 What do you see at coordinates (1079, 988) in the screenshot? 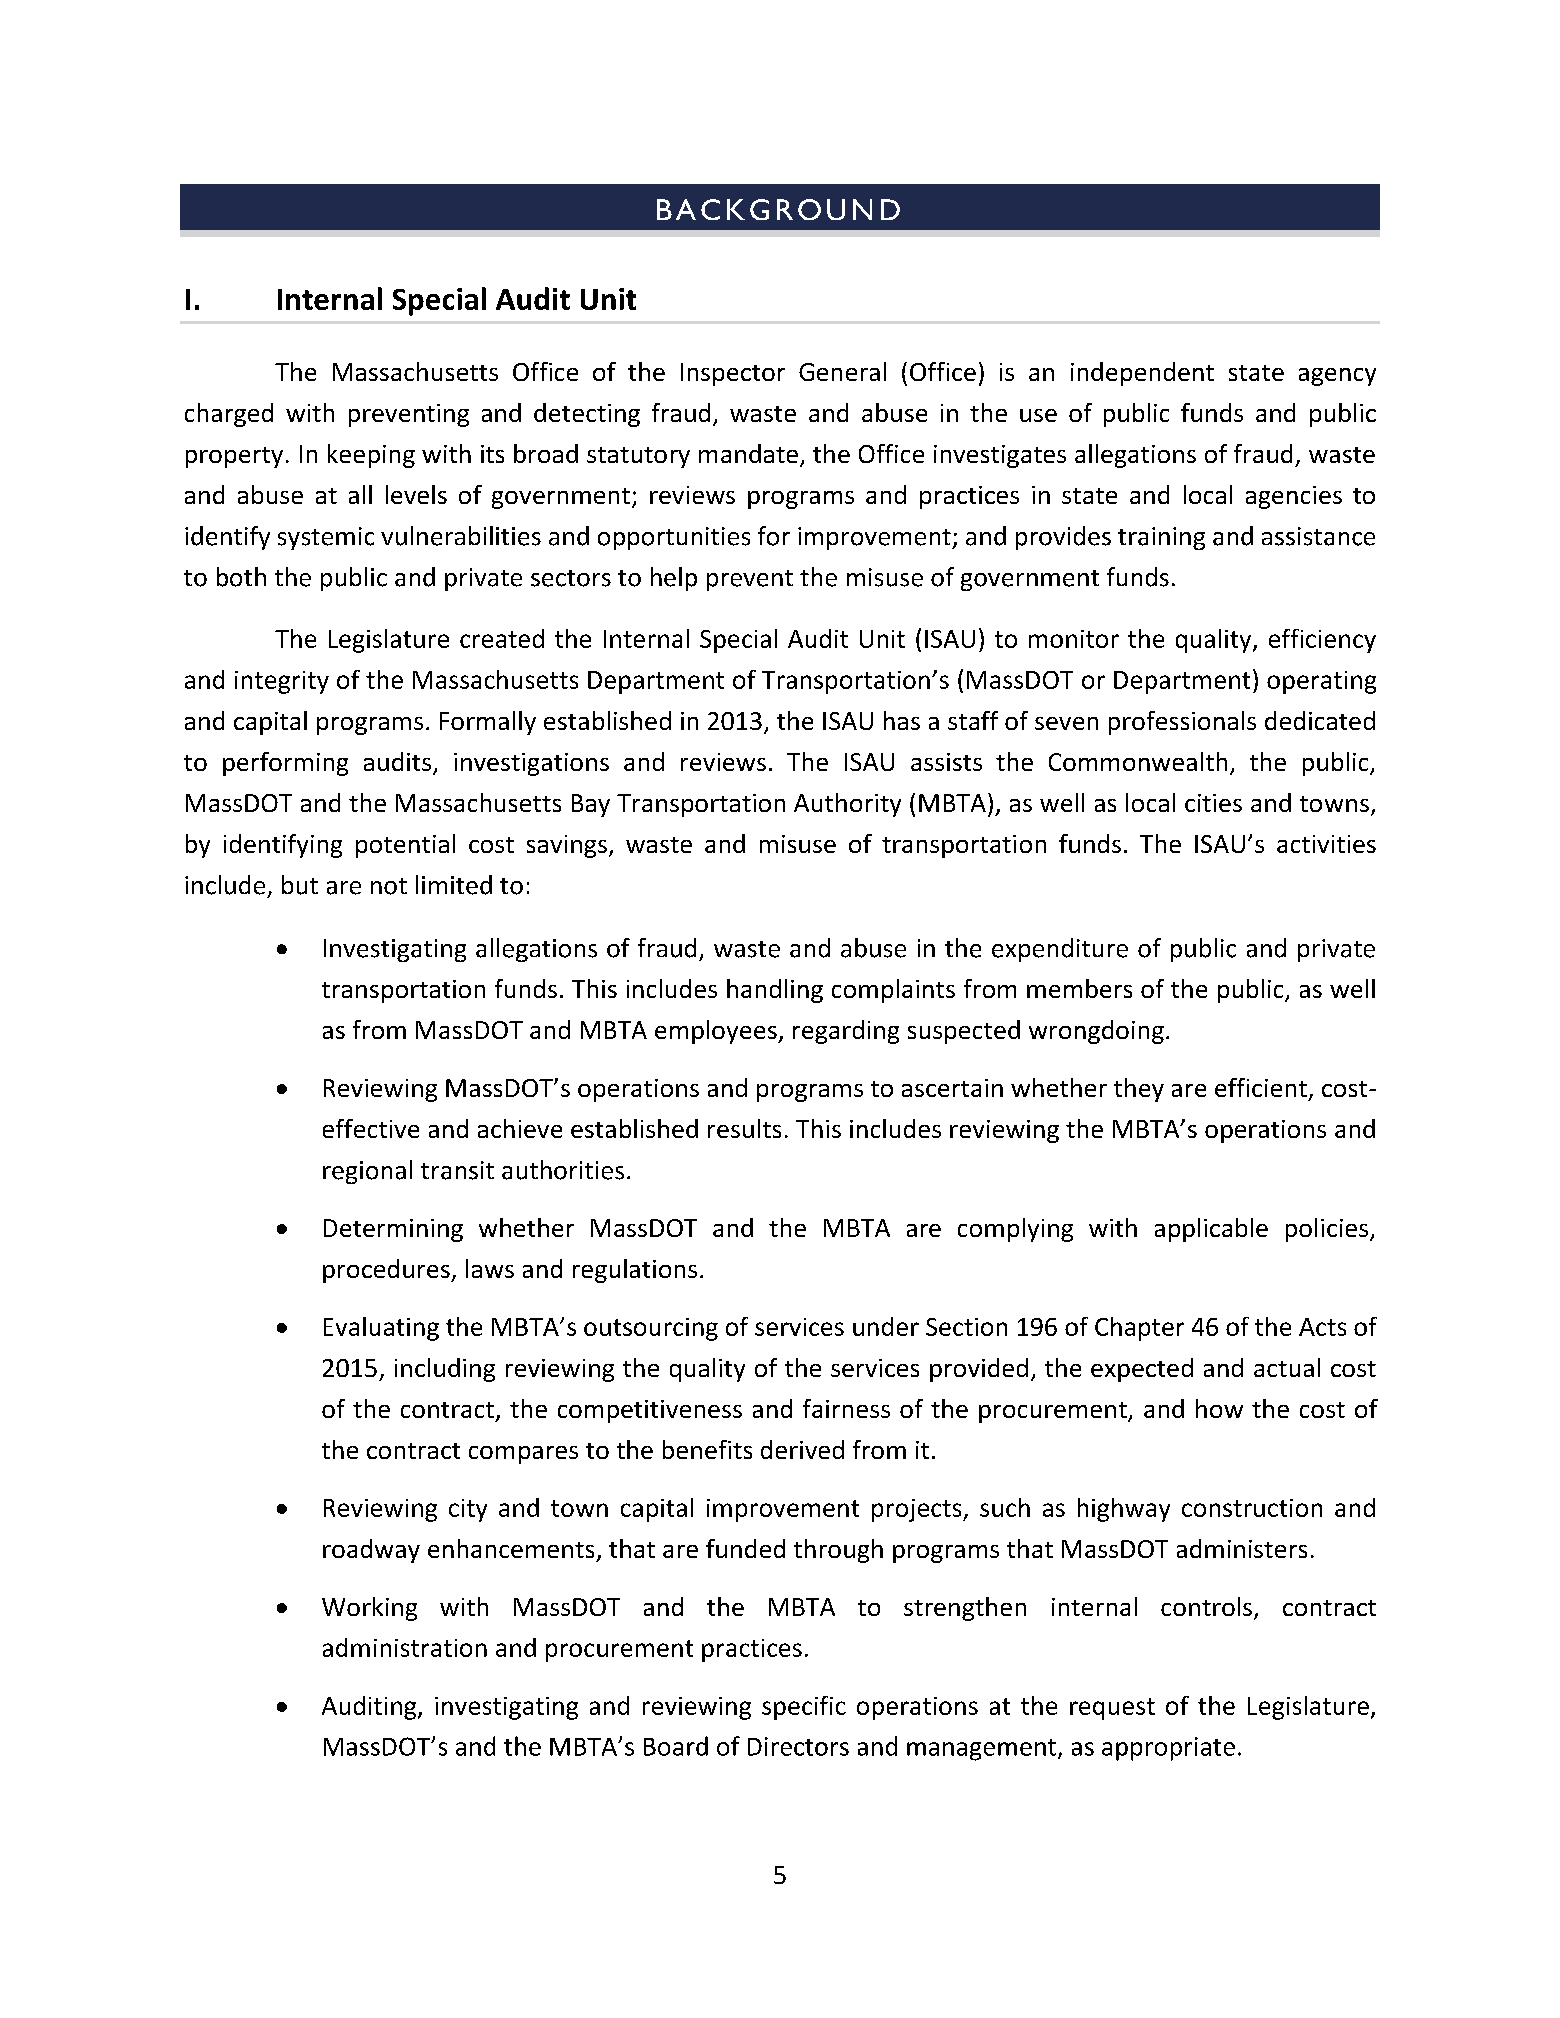
I see `members` at bounding box center [1079, 988].
